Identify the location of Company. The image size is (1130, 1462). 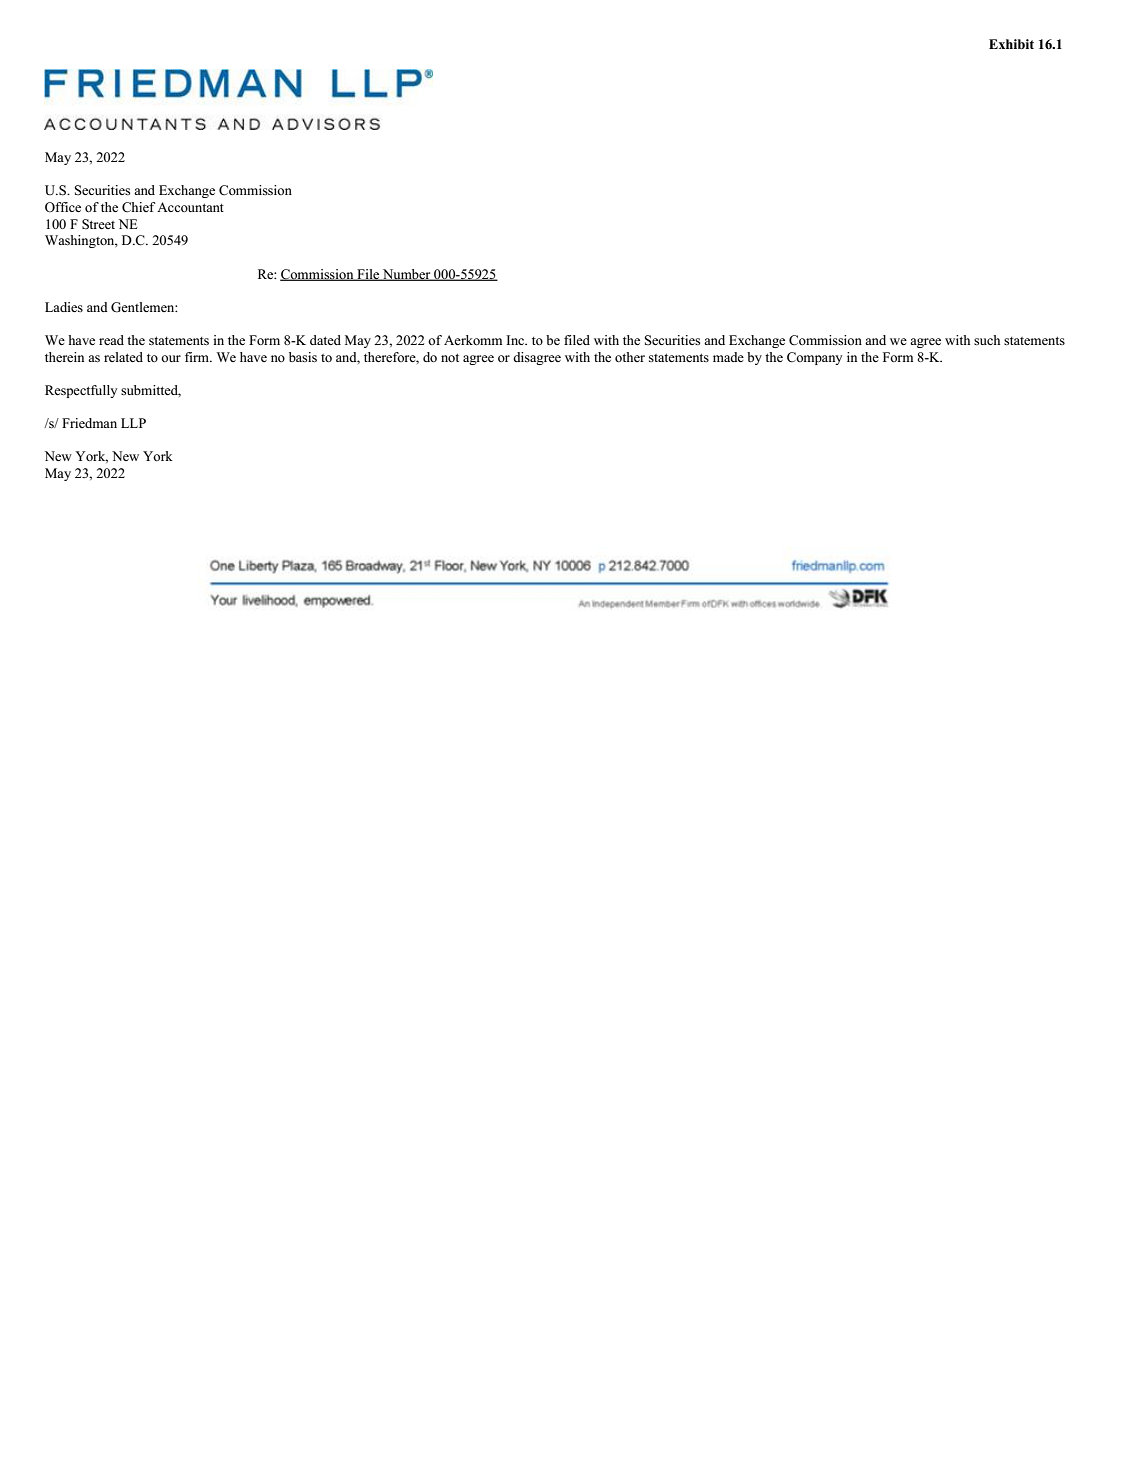
(814, 358).
